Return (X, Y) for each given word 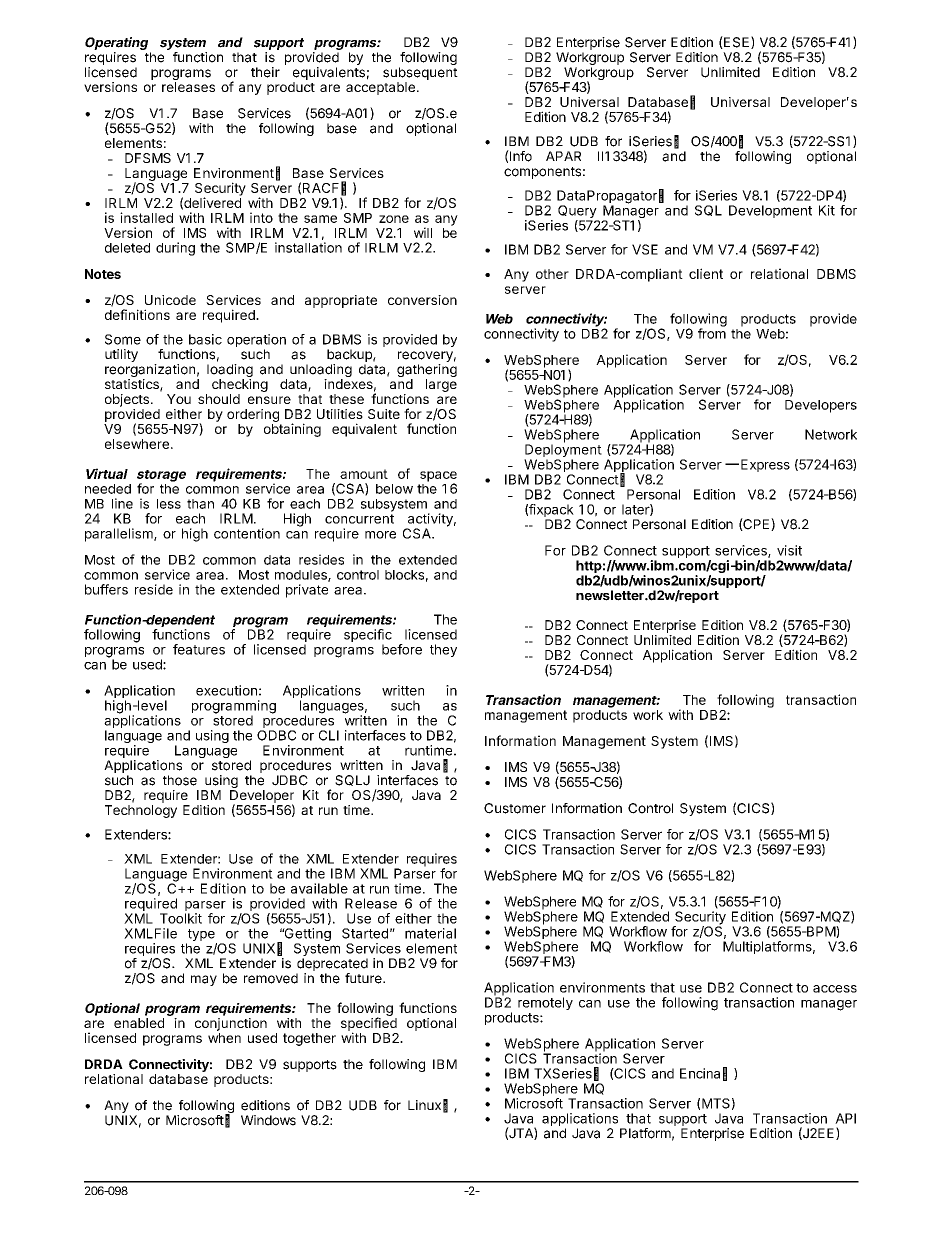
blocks (404, 575)
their (265, 72)
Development (770, 211)
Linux (424, 1105)
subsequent (420, 73)
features (199, 649)
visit (789, 550)
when (224, 1038)
